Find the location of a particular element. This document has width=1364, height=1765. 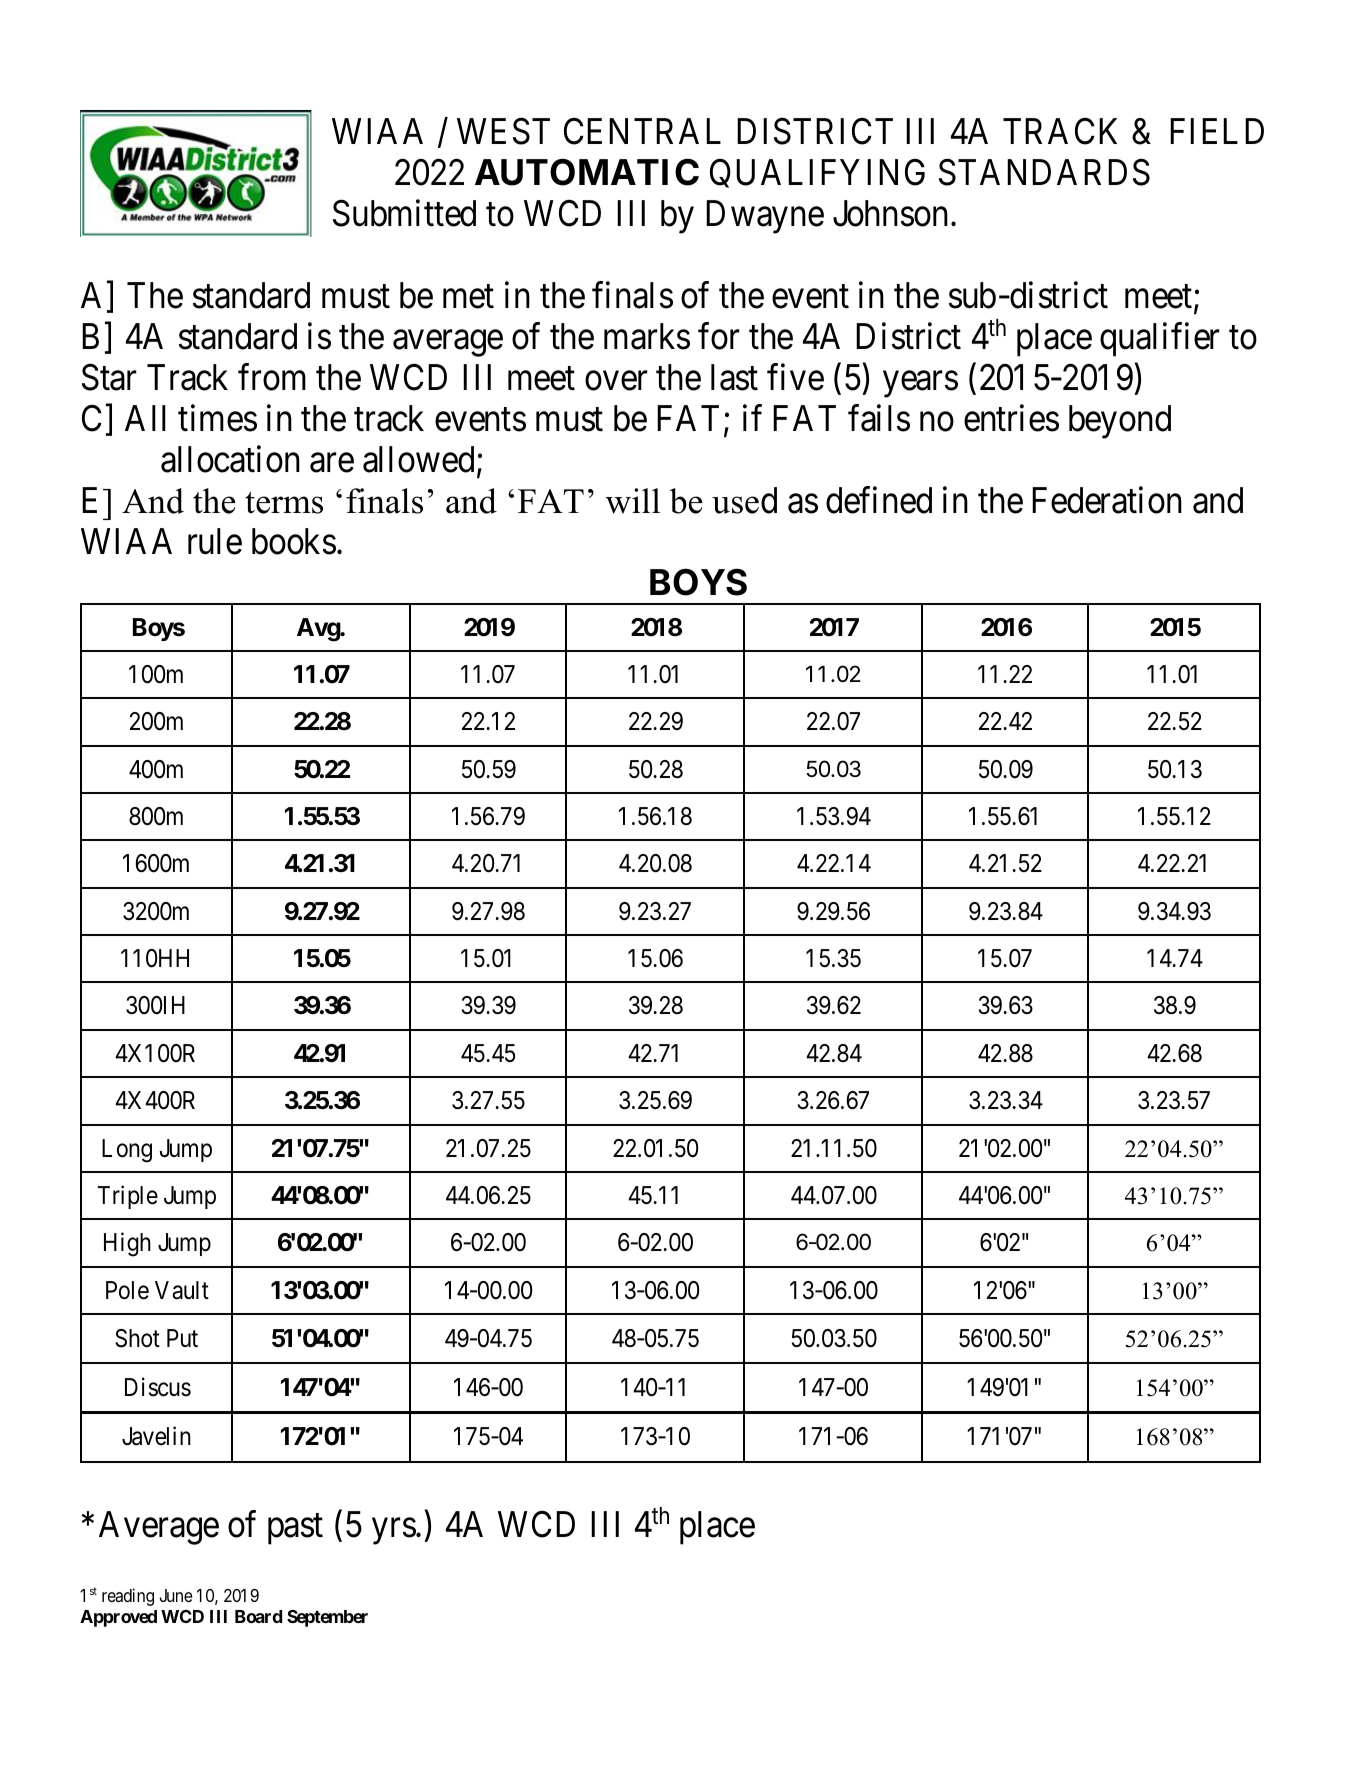

Federation is located at coordinates (1107, 500).
